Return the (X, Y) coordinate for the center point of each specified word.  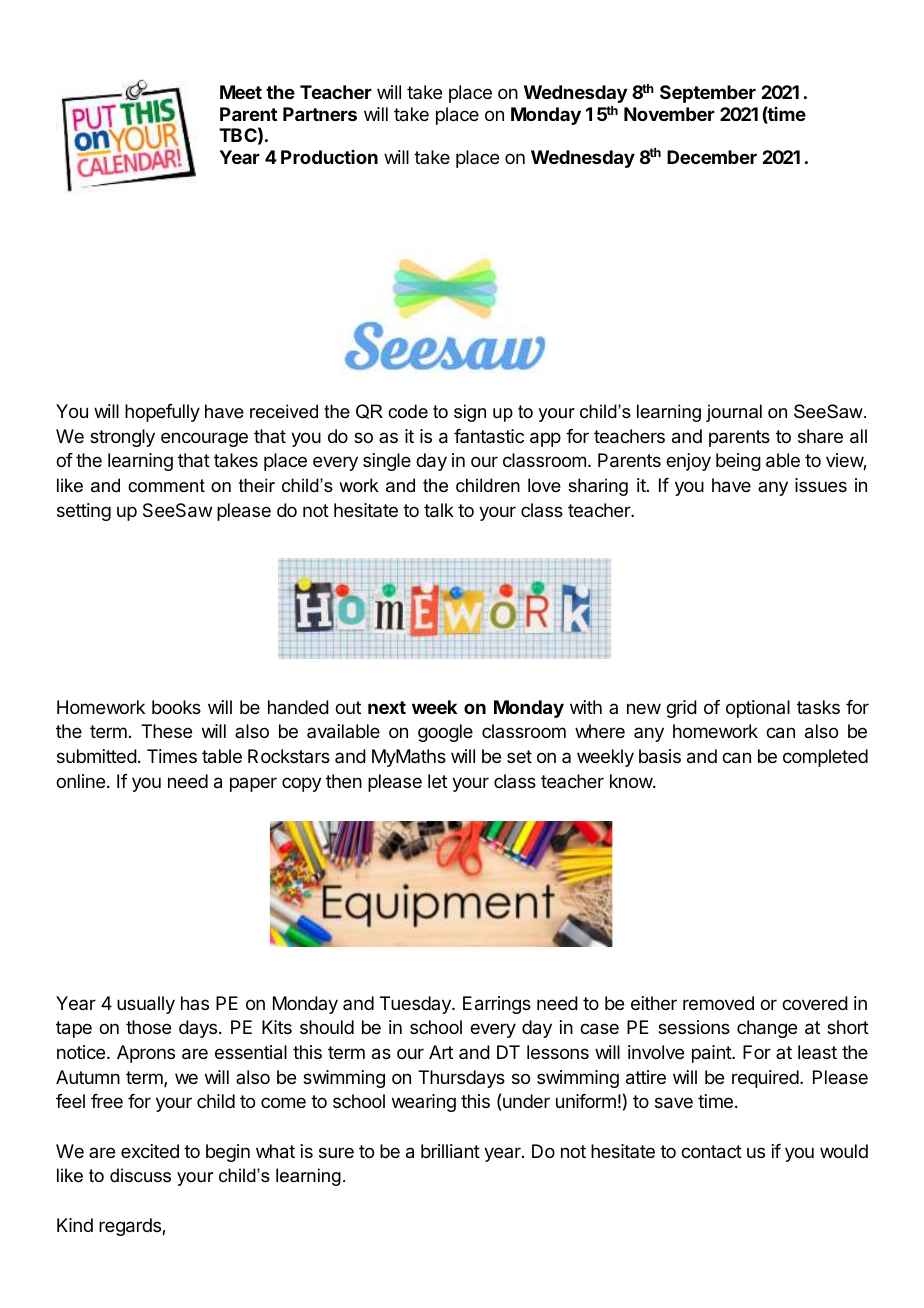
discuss (140, 1175)
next (387, 707)
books (176, 707)
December (712, 157)
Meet (241, 92)
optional (758, 709)
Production (329, 157)
